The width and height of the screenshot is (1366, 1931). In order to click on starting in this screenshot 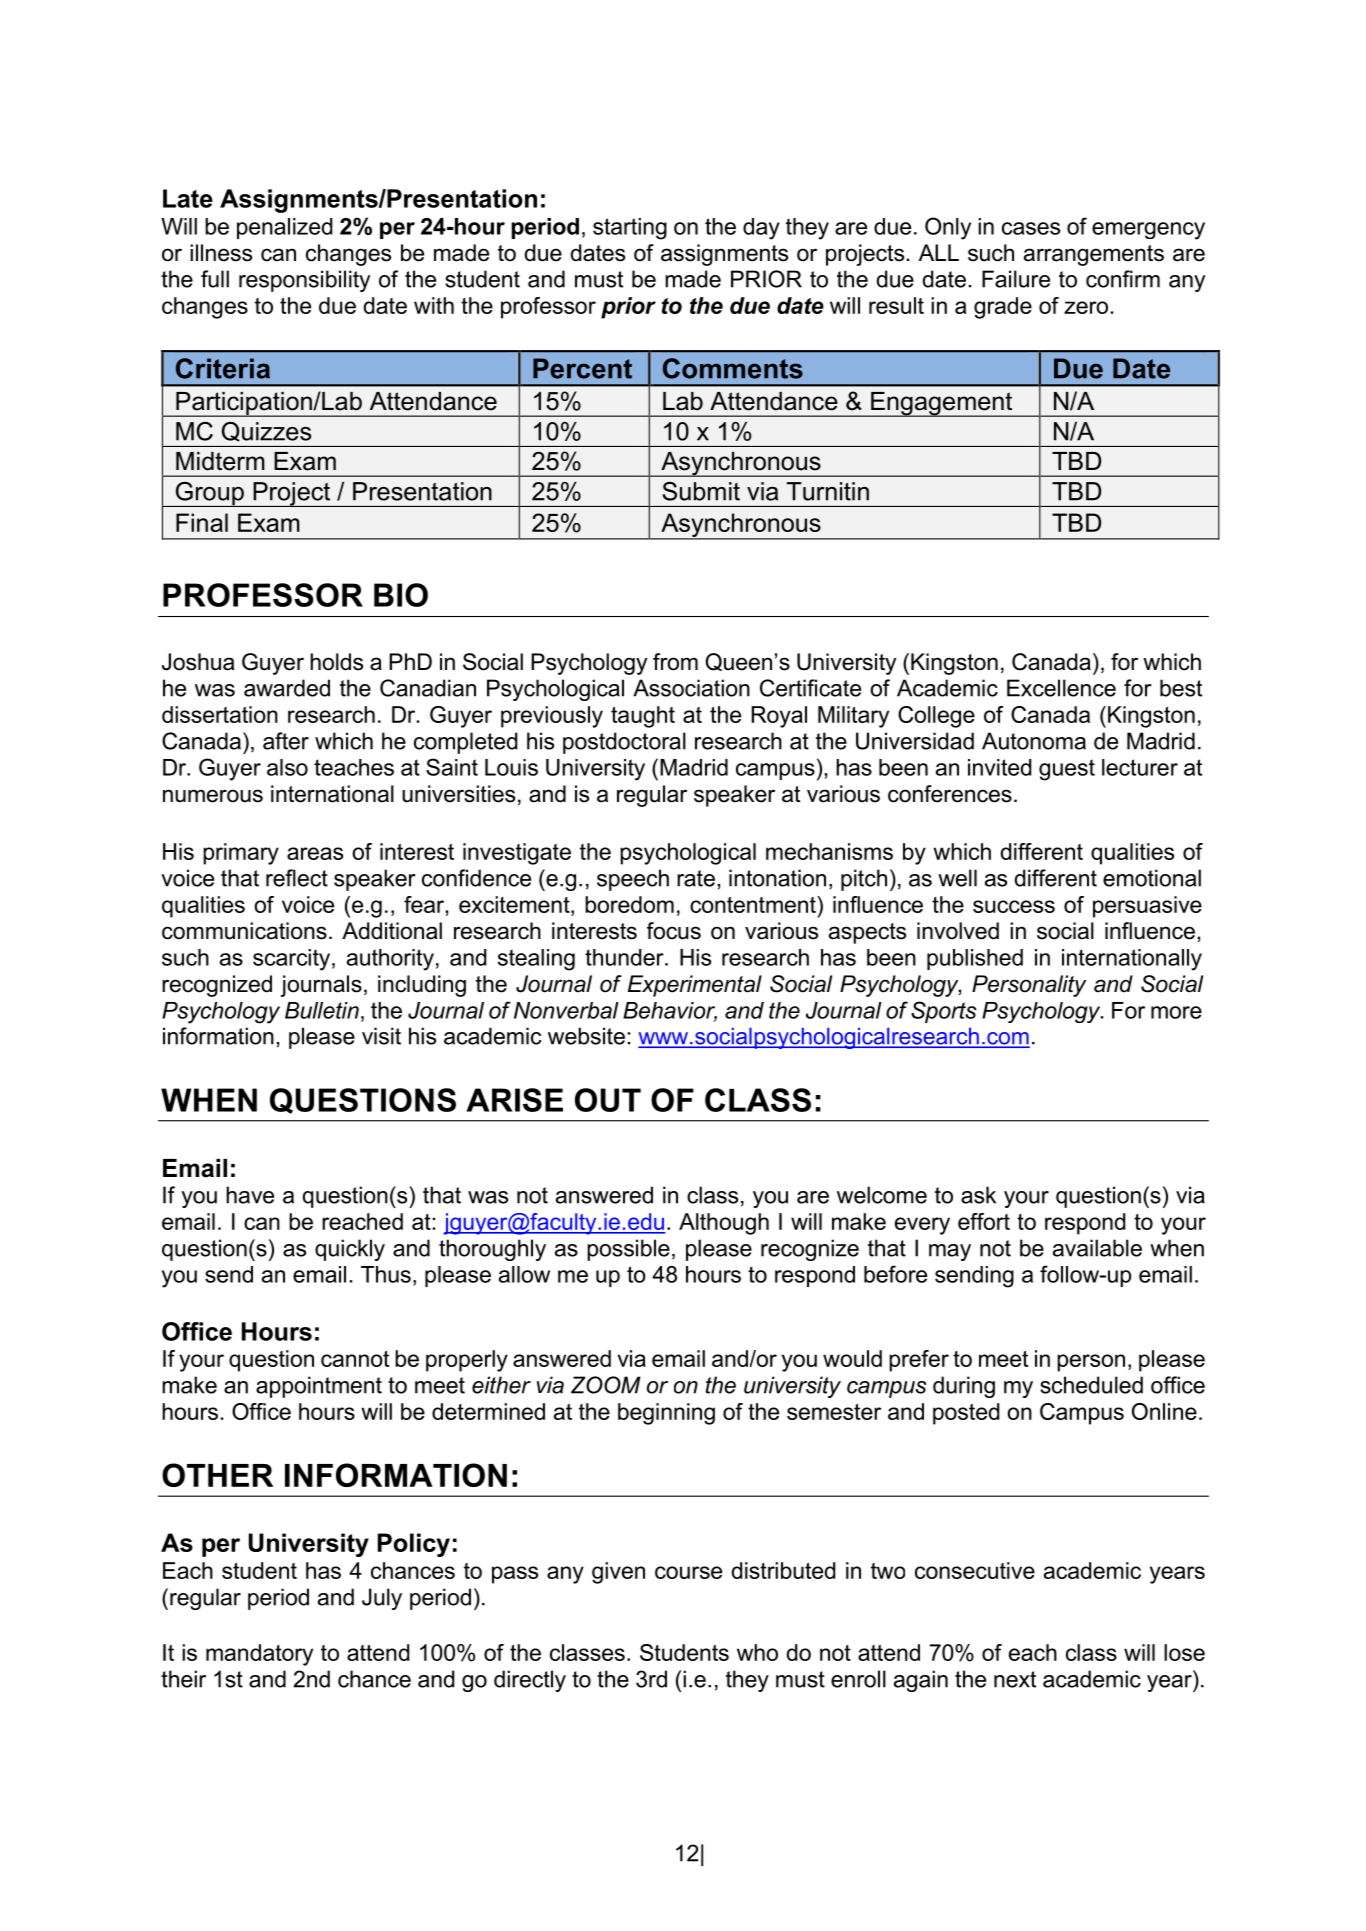, I will do `click(630, 229)`.
